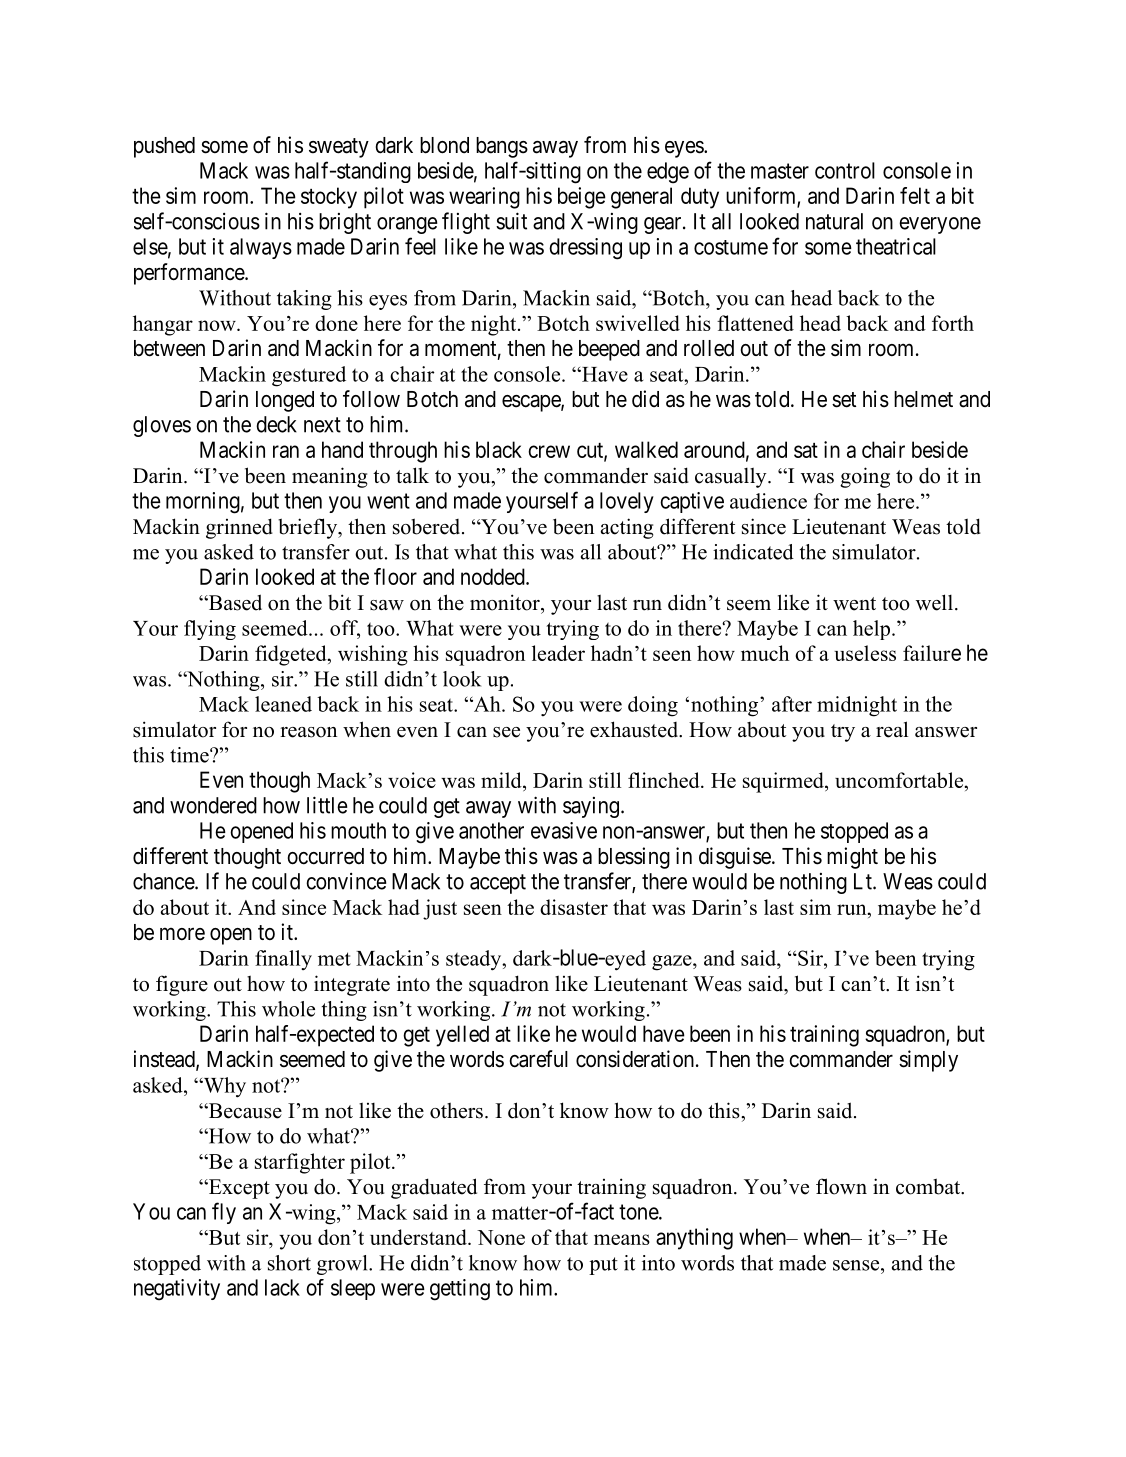 The width and height of the screenshot is (1126, 1457). I want to click on leaned, so click(283, 704).
